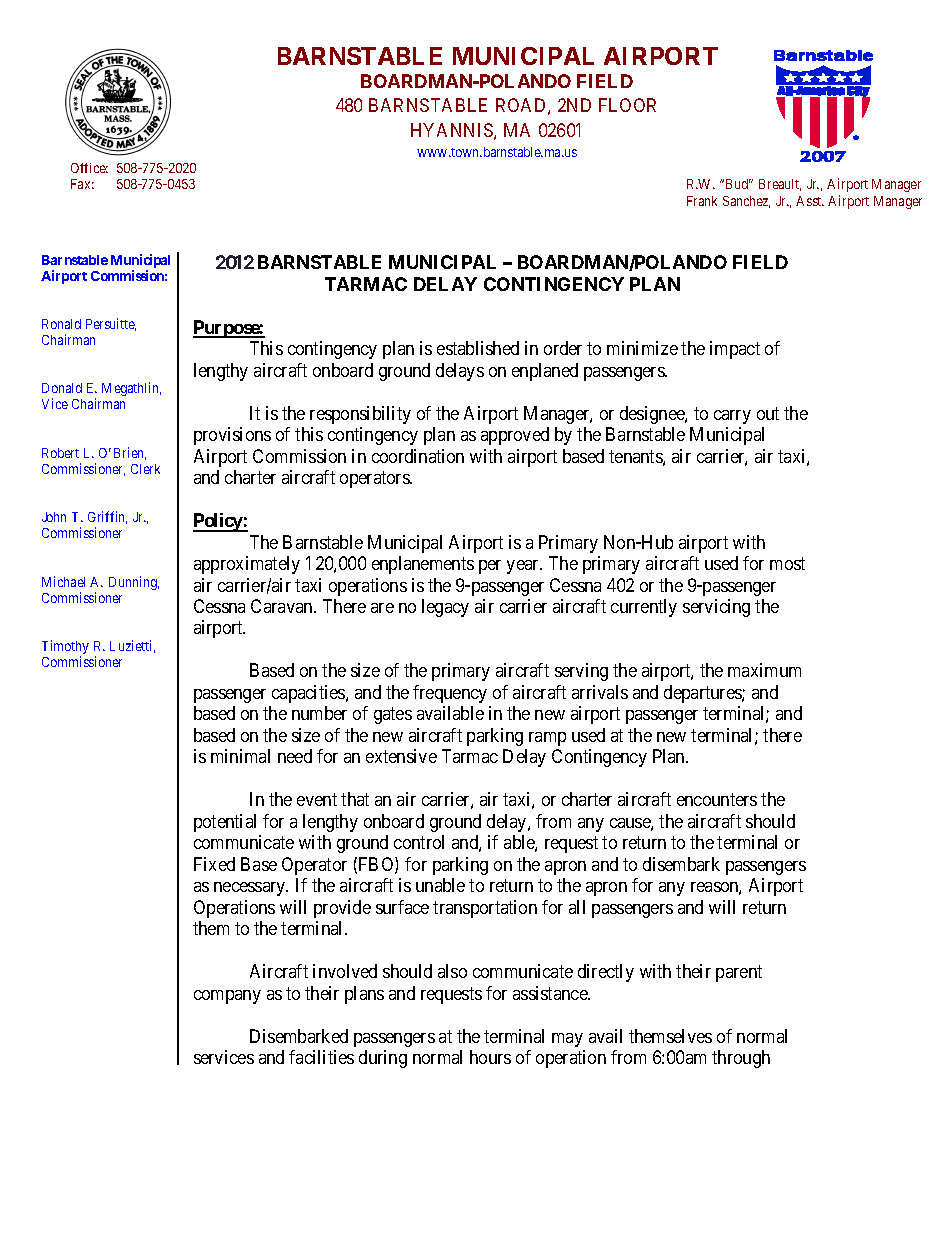 Image resolution: width=952 pixels, height=1233 pixels. What do you see at coordinates (703, 694) in the document?
I see `departures` at bounding box center [703, 694].
